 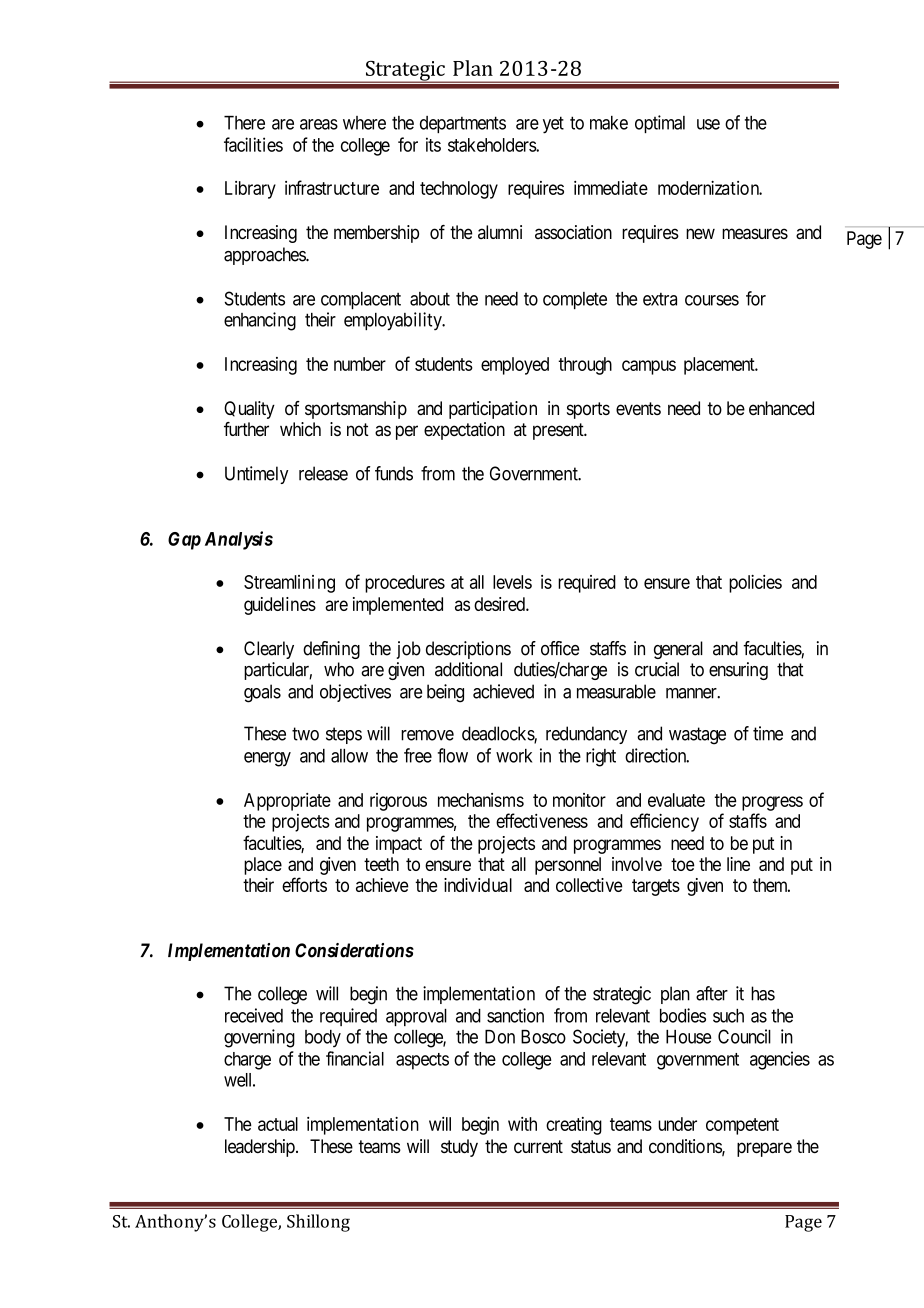 I want to click on descriptions, so click(x=468, y=650).
